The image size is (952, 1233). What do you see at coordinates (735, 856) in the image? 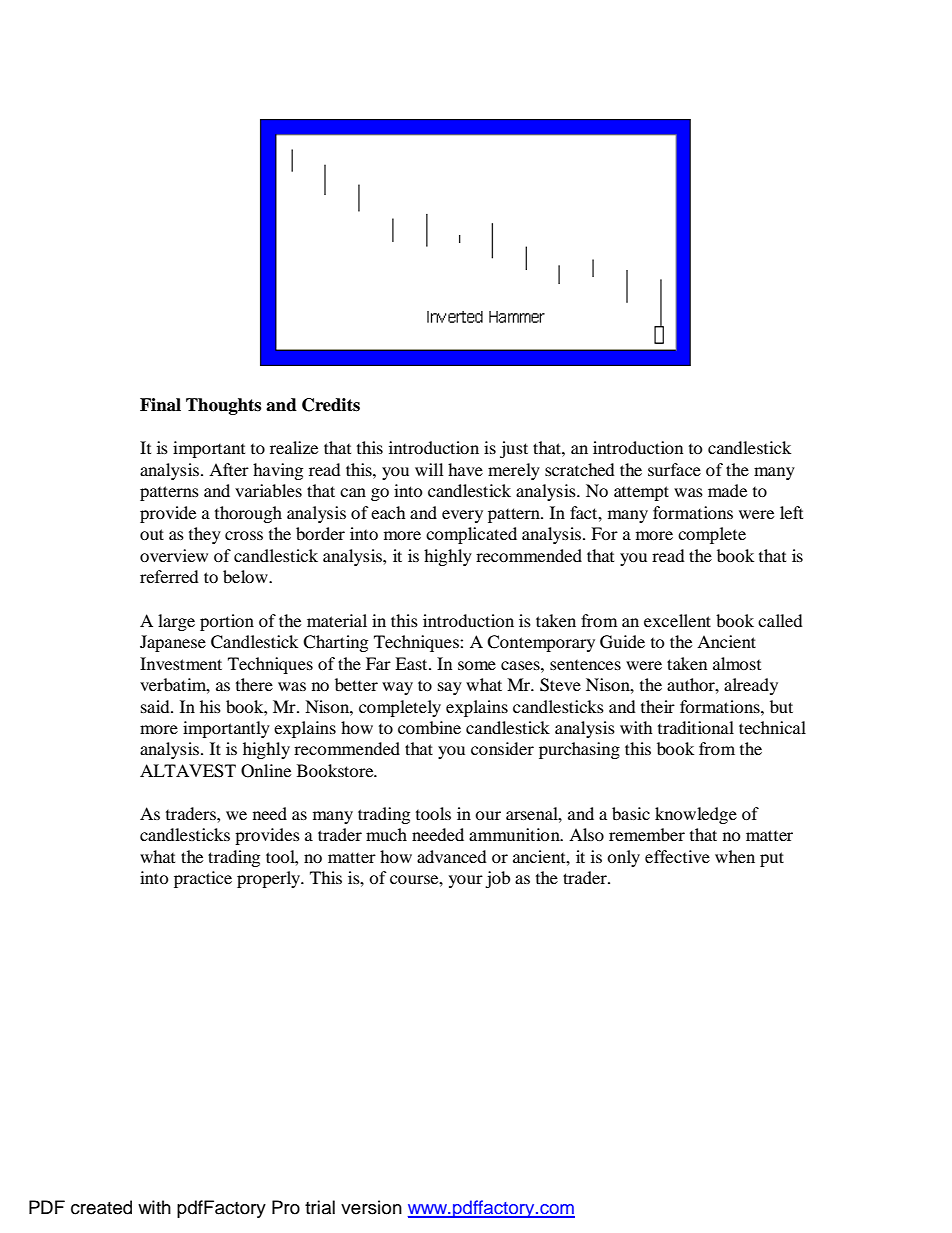
I see `when` at bounding box center [735, 856].
